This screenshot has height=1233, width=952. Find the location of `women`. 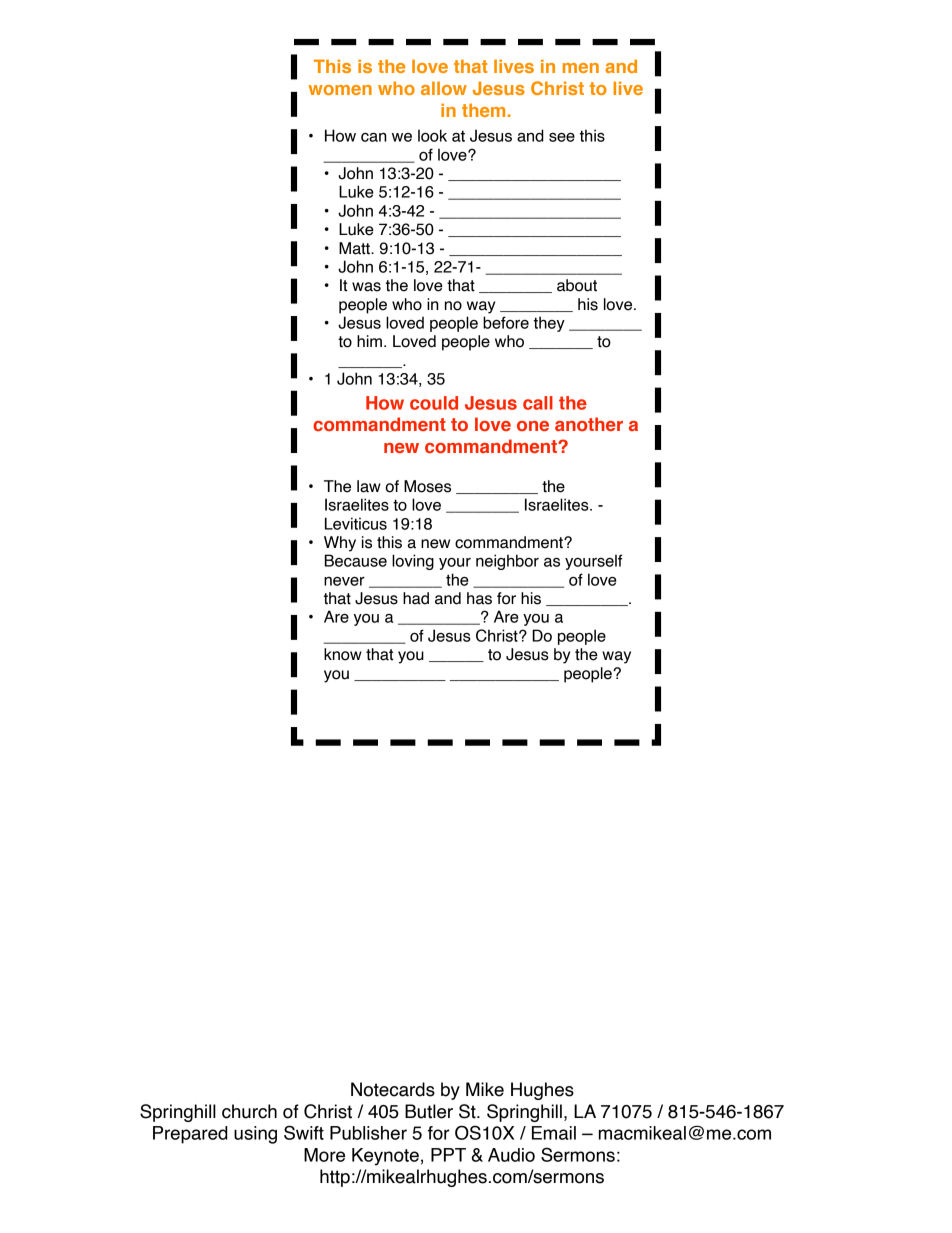

women is located at coordinates (340, 90).
